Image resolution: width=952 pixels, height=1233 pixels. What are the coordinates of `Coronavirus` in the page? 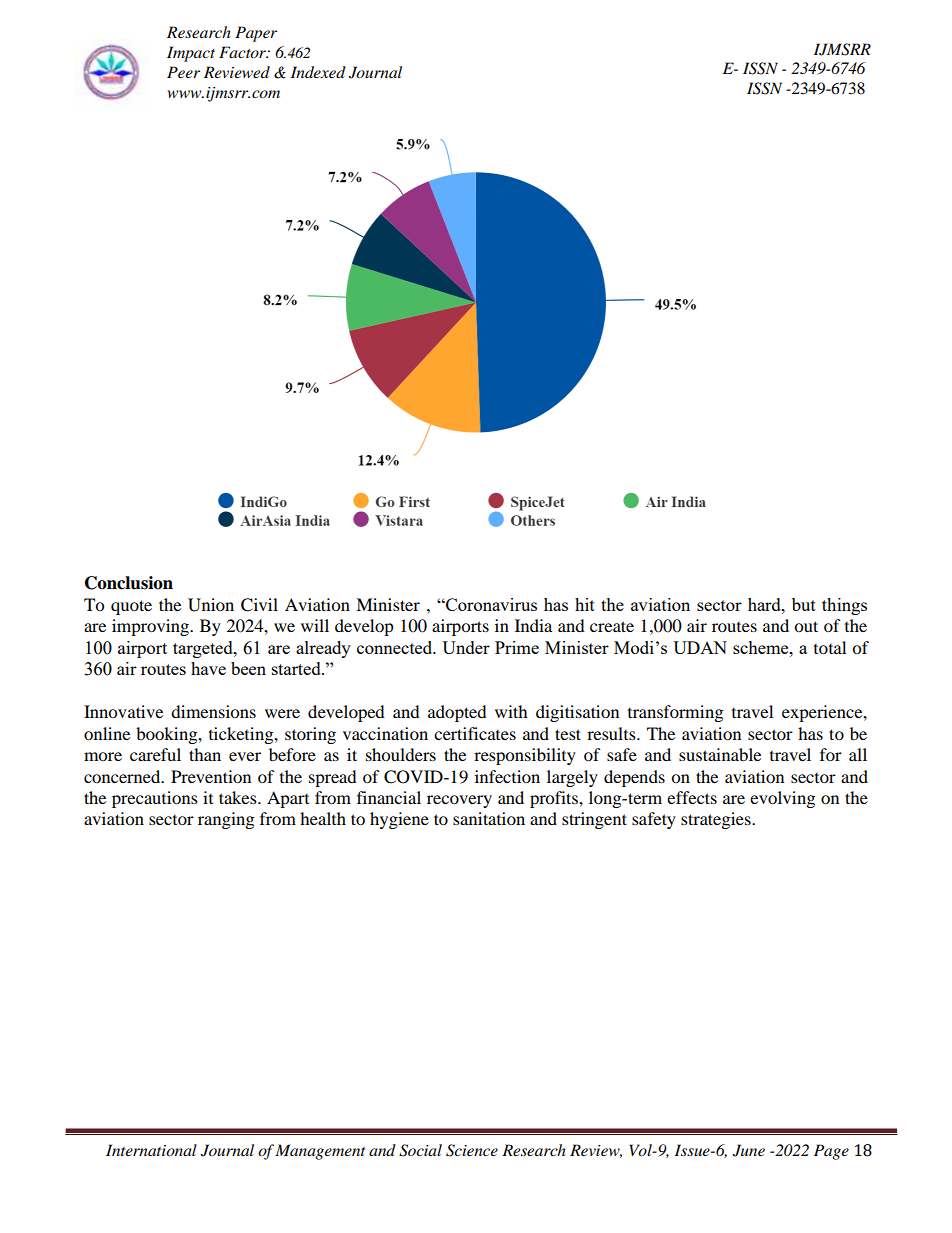 It's located at (490, 604).
